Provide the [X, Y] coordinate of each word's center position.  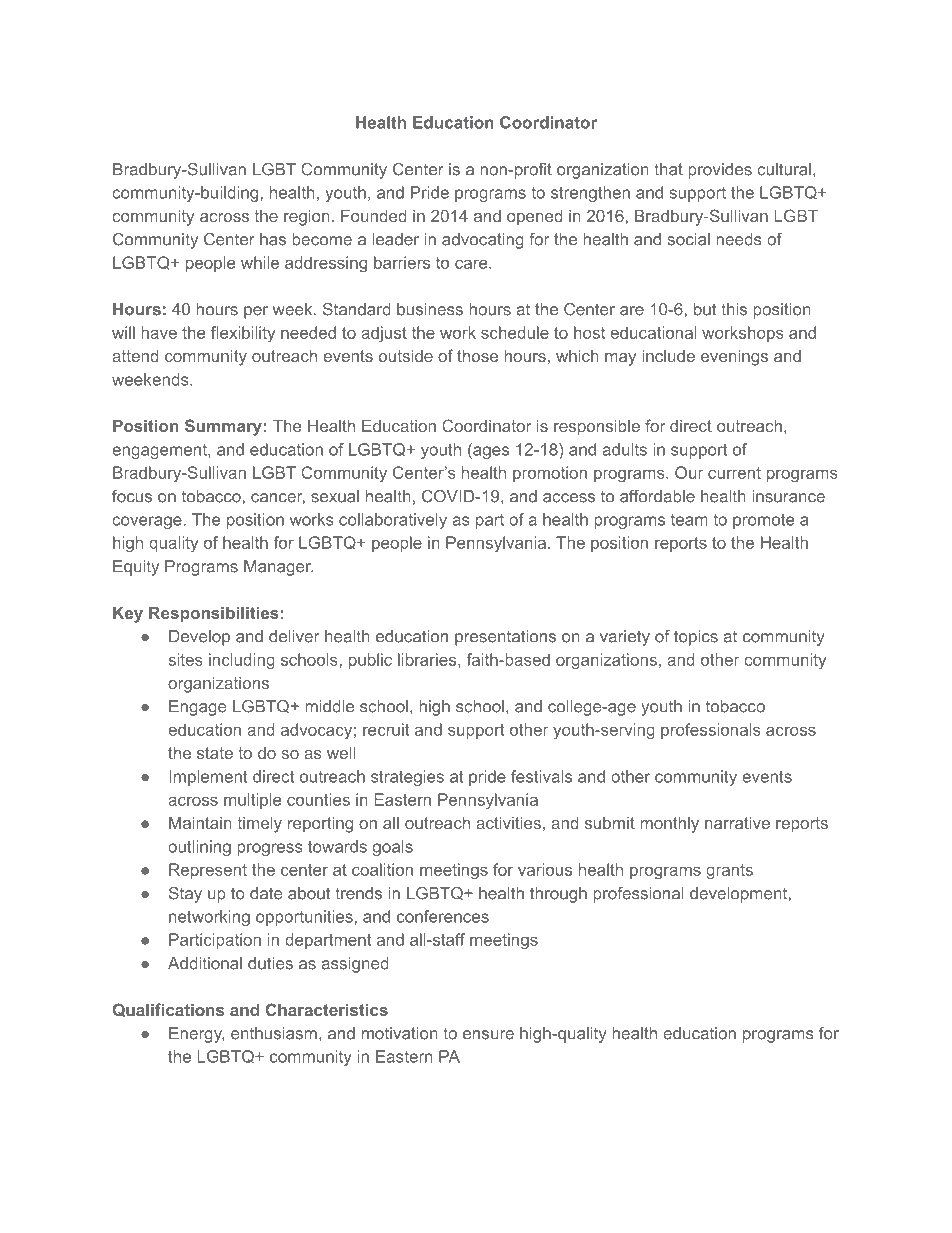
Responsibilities [214, 615]
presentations [505, 638]
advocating [483, 241]
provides [720, 171]
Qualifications [168, 1010]
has [273, 239]
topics [696, 638]
